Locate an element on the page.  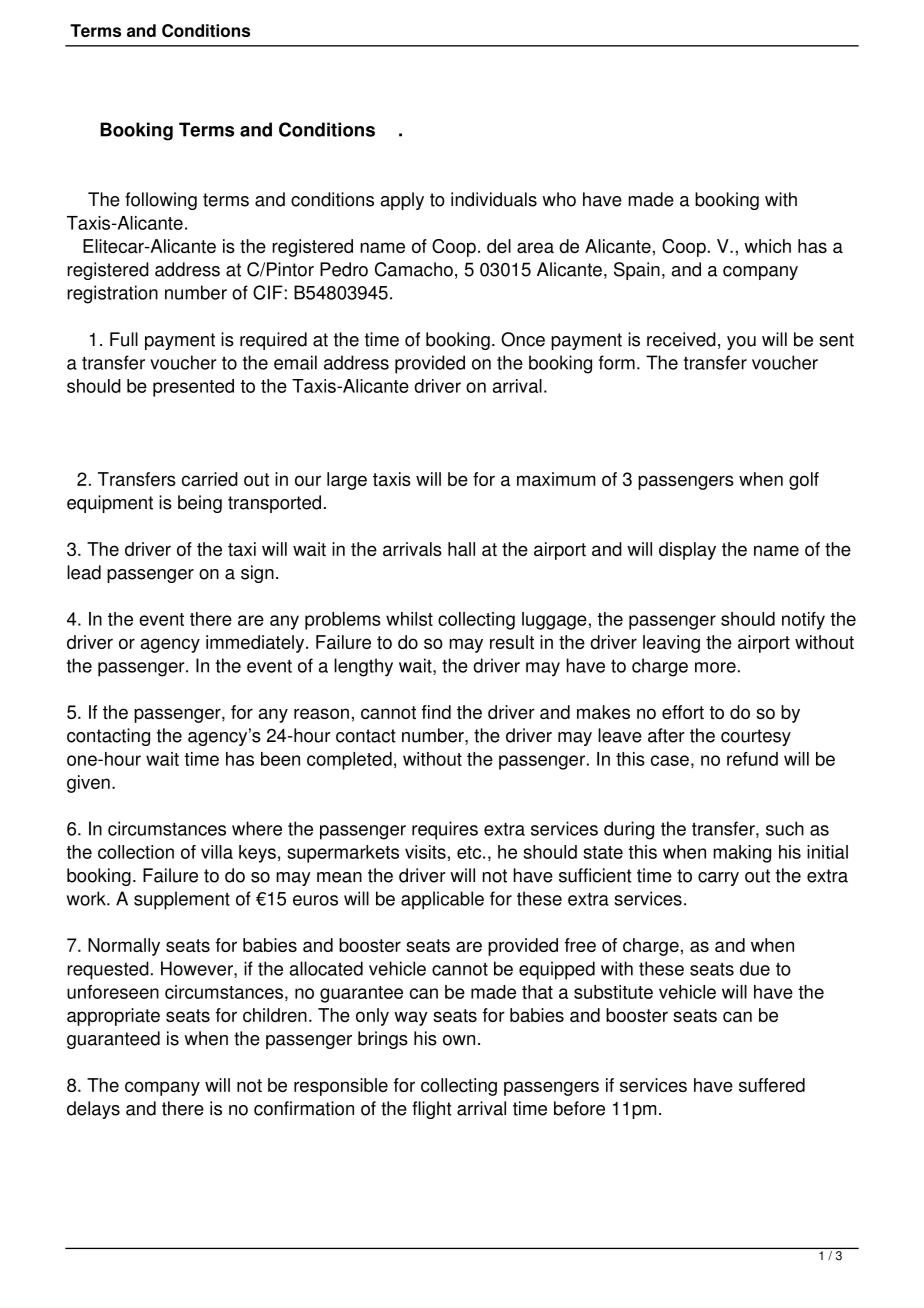
maximum is located at coordinates (556, 479).
